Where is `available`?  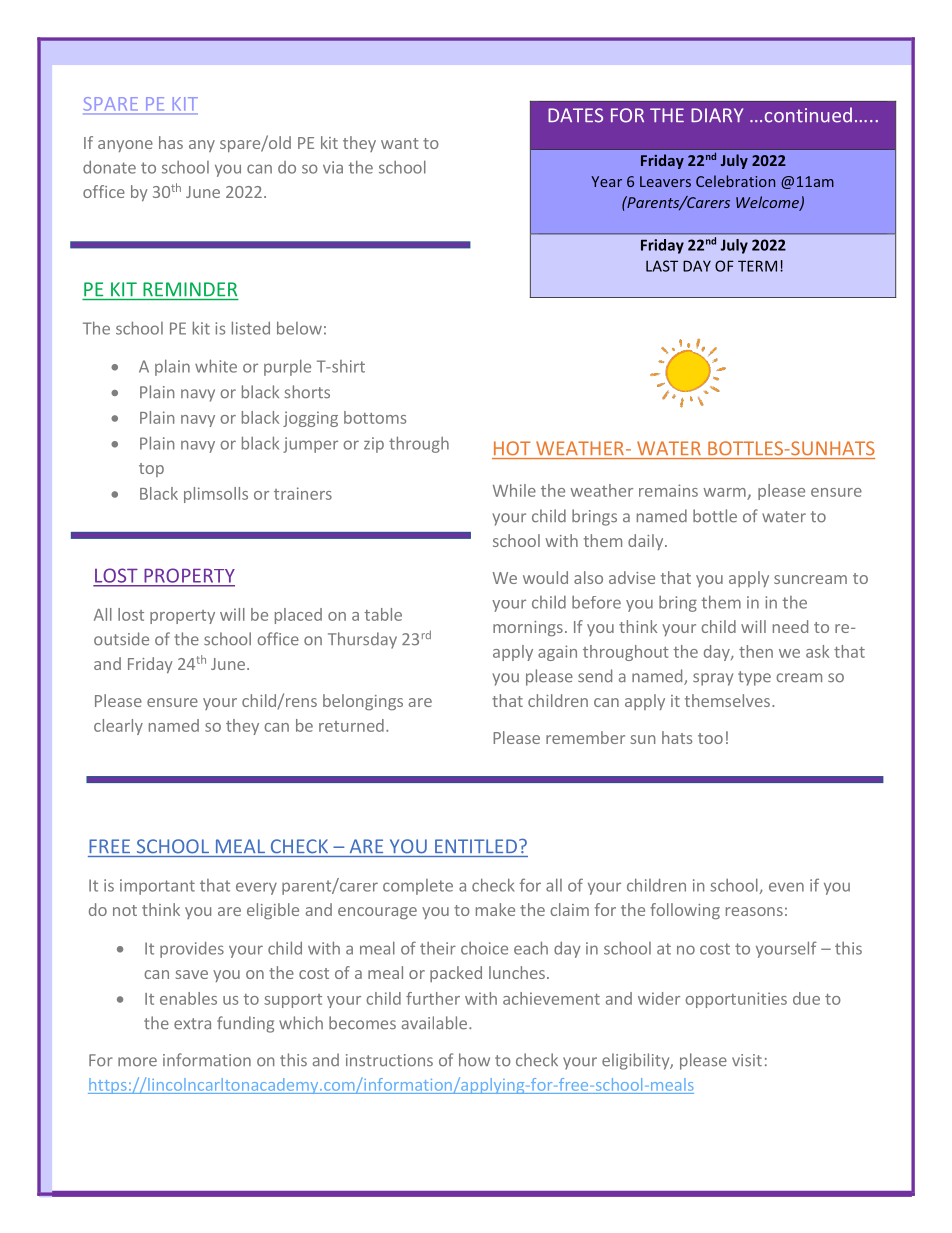 available is located at coordinates (434, 1023).
